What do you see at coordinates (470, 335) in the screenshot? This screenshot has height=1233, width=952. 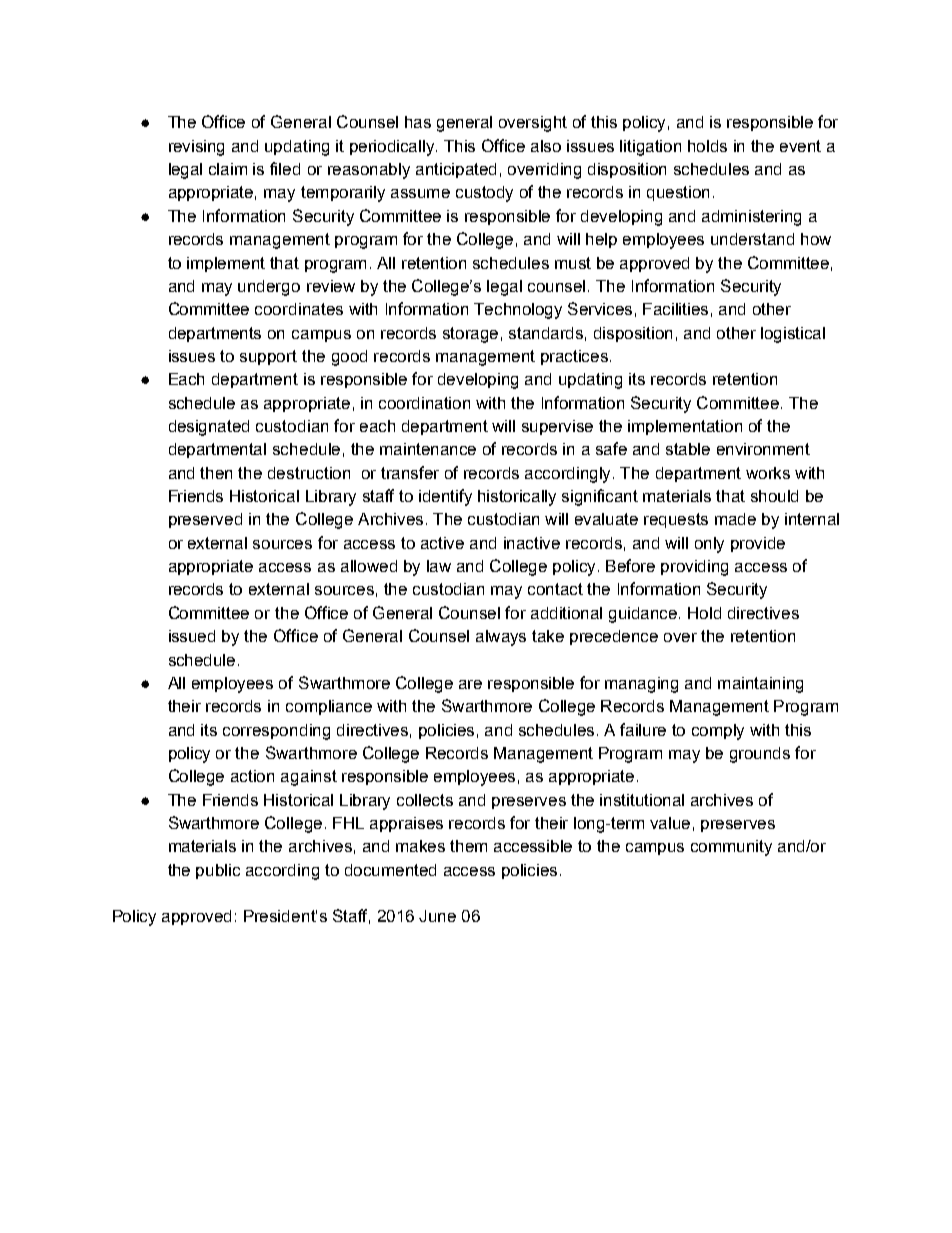 I see `storage` at bounding box center [470, 335].
